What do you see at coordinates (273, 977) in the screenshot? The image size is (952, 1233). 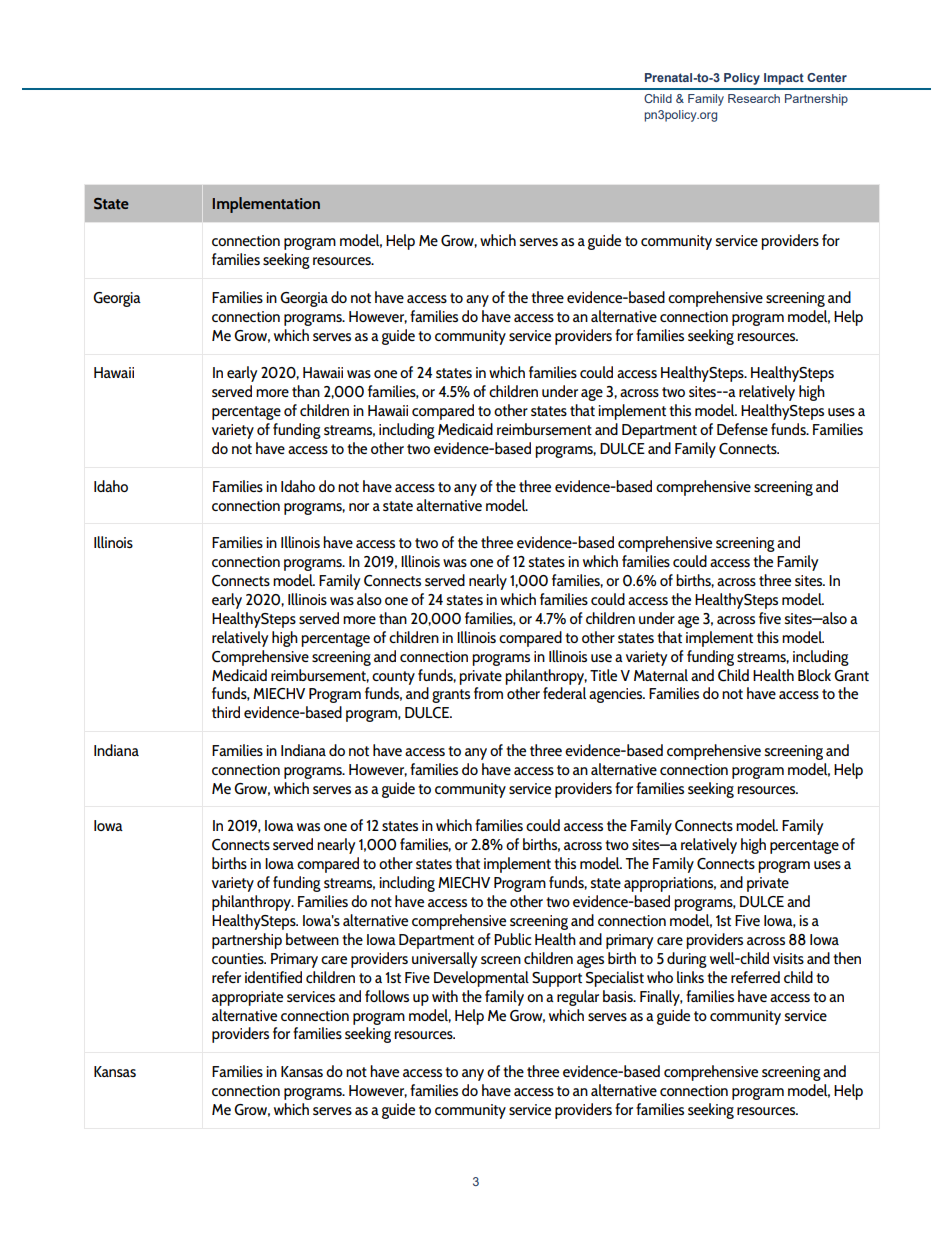 I see `identified` at bounding box center [273, 977].
